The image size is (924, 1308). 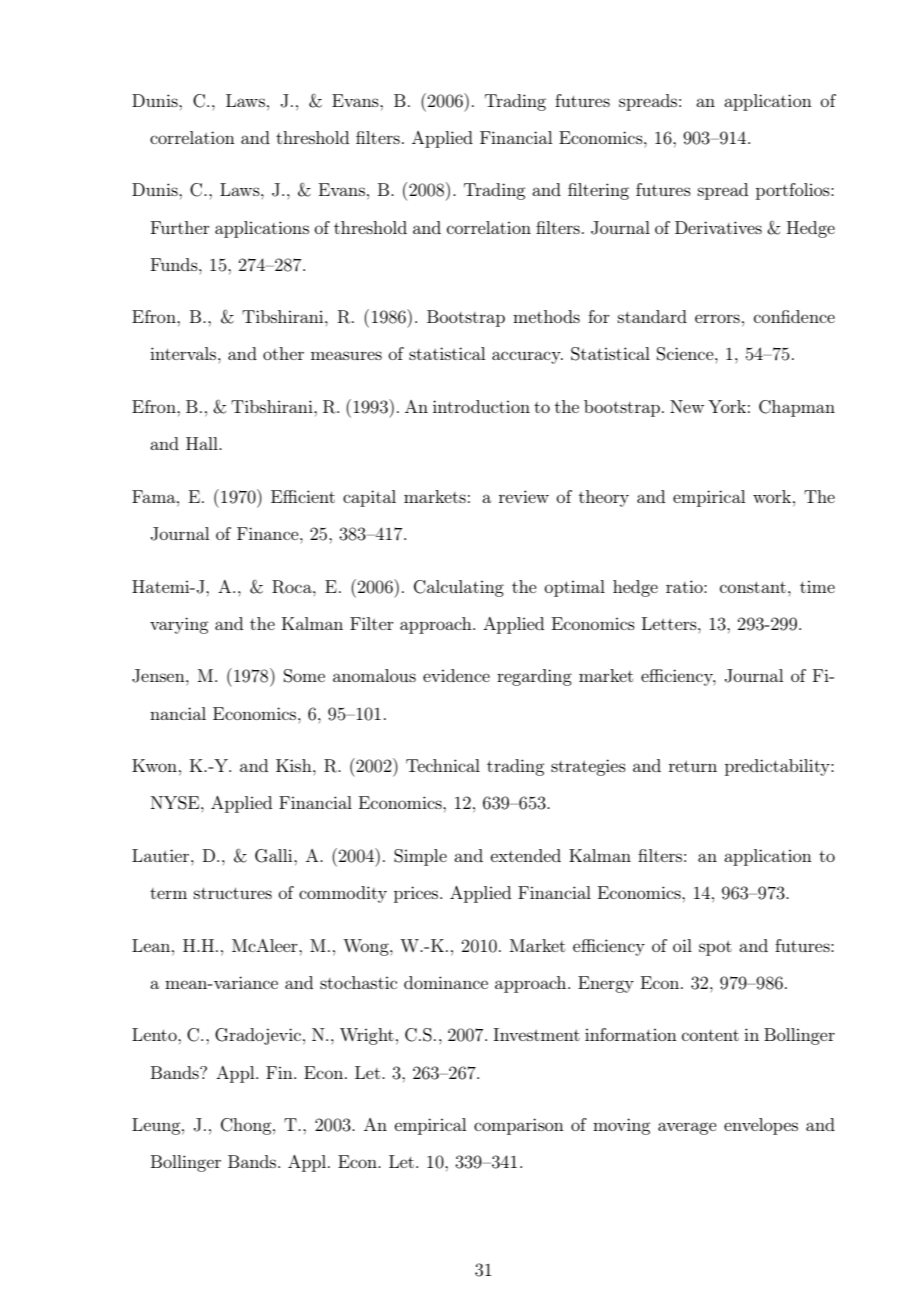 What do you see at coordinates (525, 855) in the screenshot?
I see `extended` at bounding box center [525, 855].
